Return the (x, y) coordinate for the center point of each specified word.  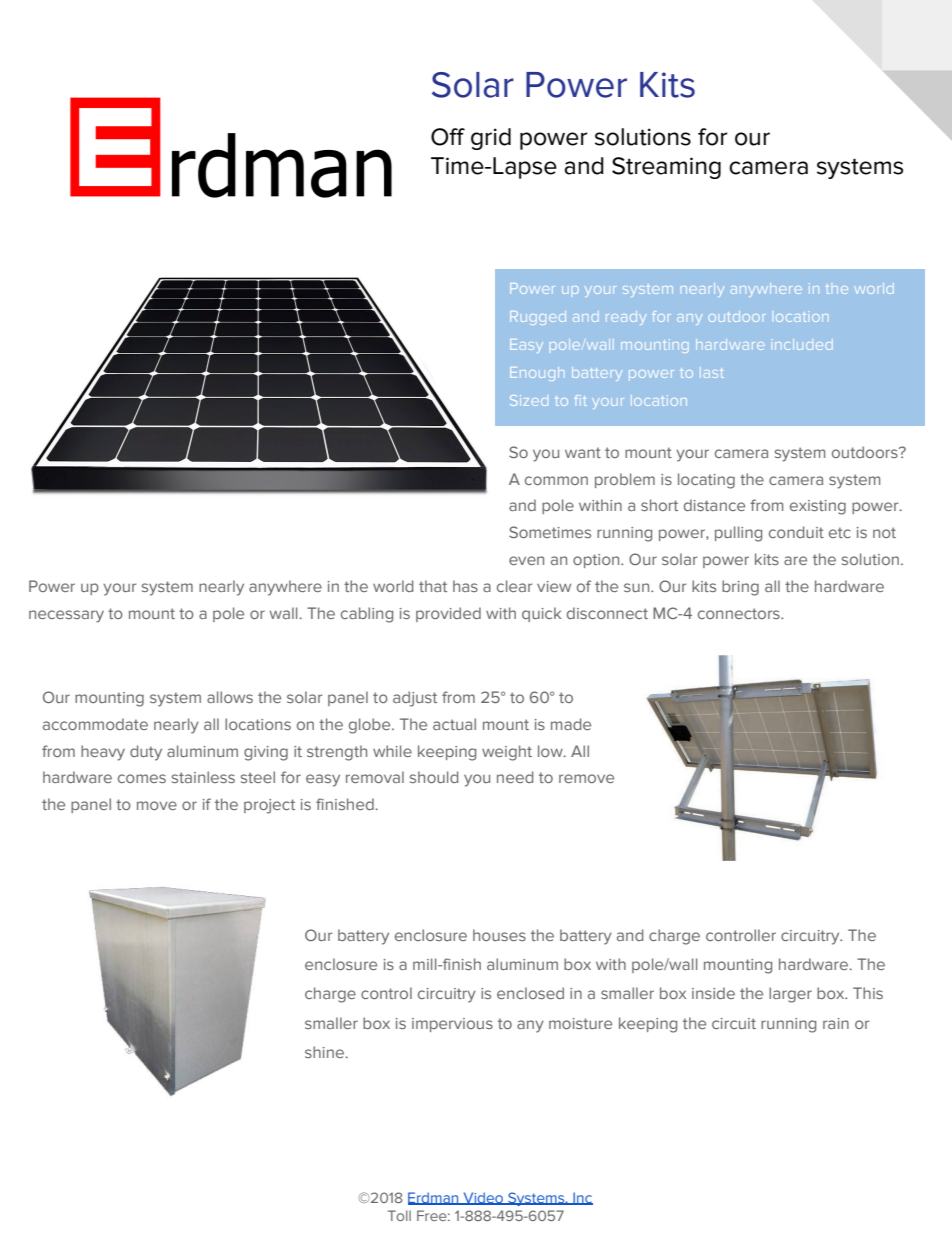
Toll (399, 1215)
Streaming (666, 168)
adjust (415, 699)
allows (230, 697)
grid (491, 139)
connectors (740, 613)
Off (448, 137)
